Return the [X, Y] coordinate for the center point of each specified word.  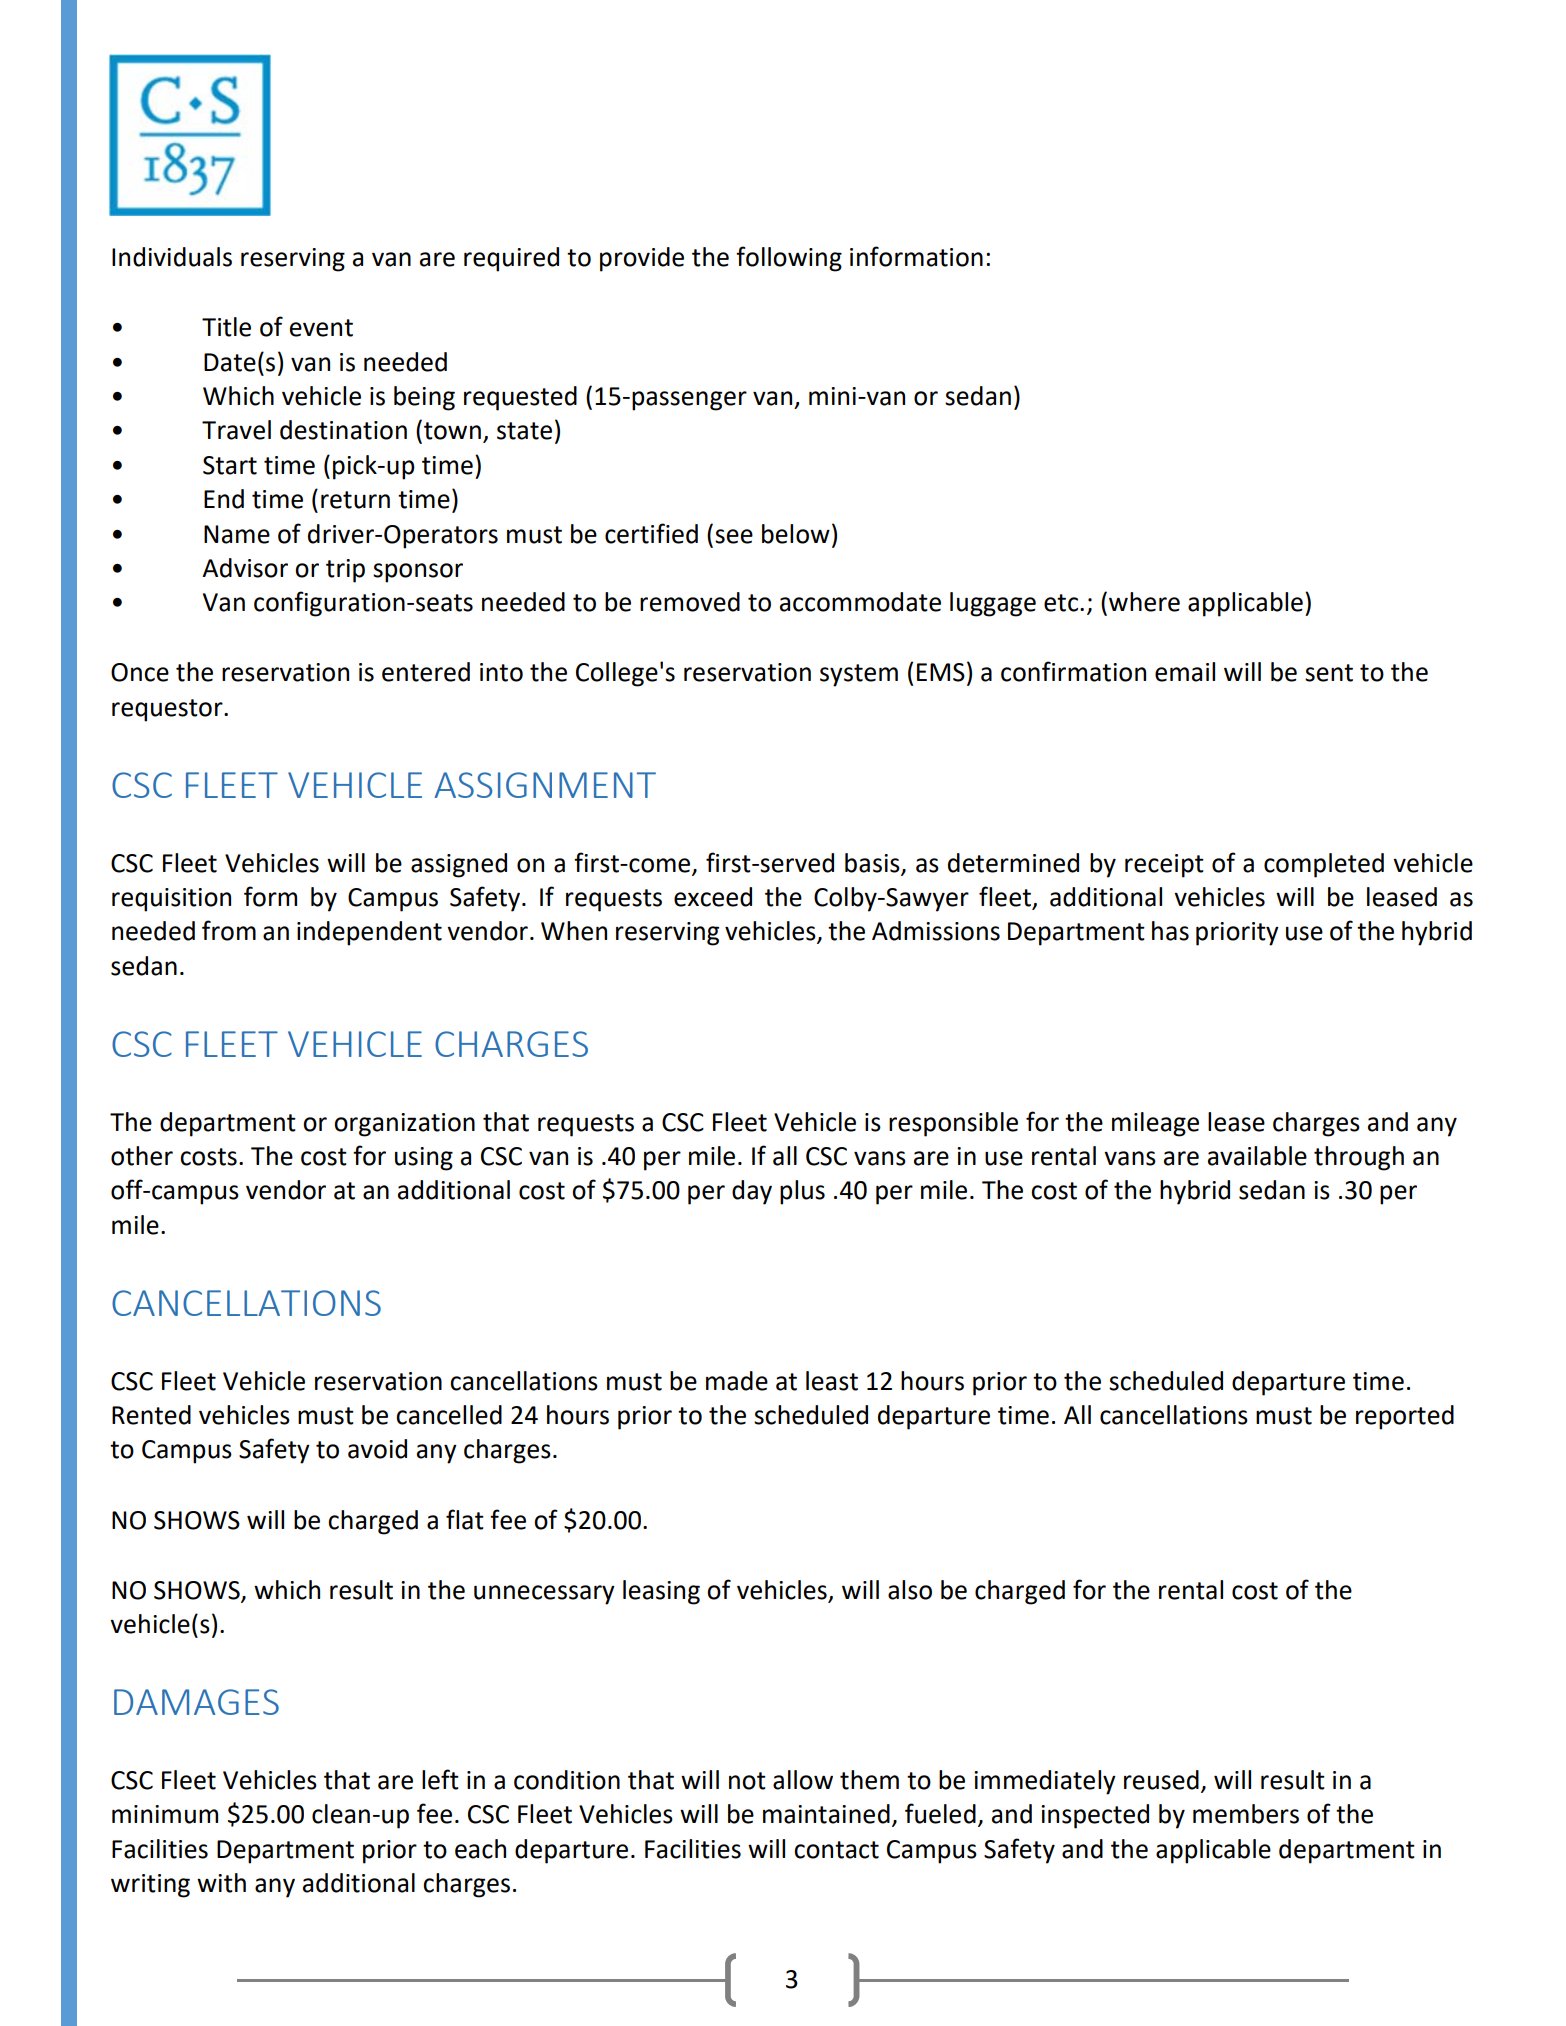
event [321, 328]
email [1185, 672]
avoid [377, 1449]
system [859, 675]
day [752, 1192]
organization [404, 1125]
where [1144, 602]
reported [1405, 1417]
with [221, 1883]
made [737, 1381]
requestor [168, 710]
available [1257, 1156]
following [789, 259]
